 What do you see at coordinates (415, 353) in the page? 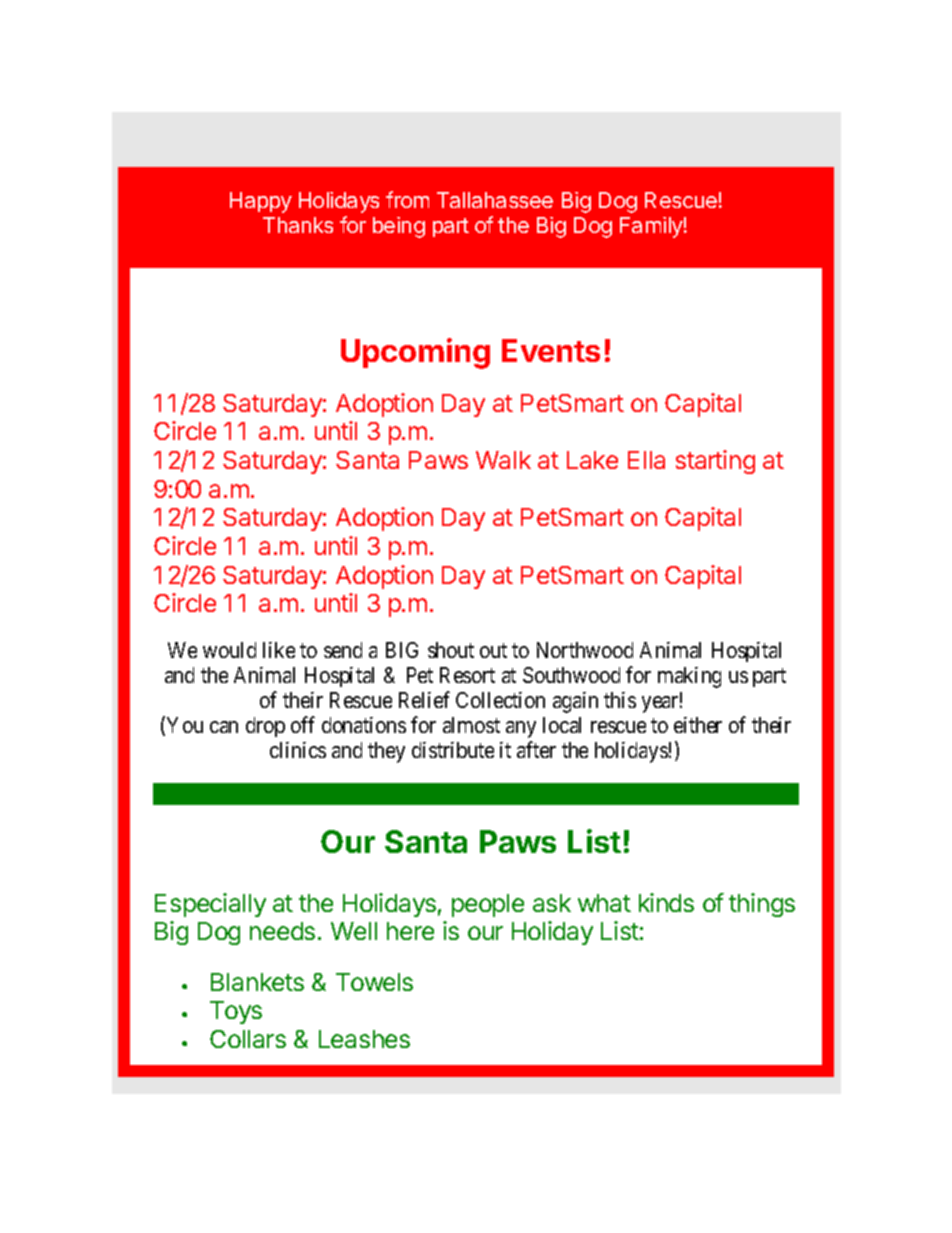
I see `Upcoming` at bounding box center [415, 353].
